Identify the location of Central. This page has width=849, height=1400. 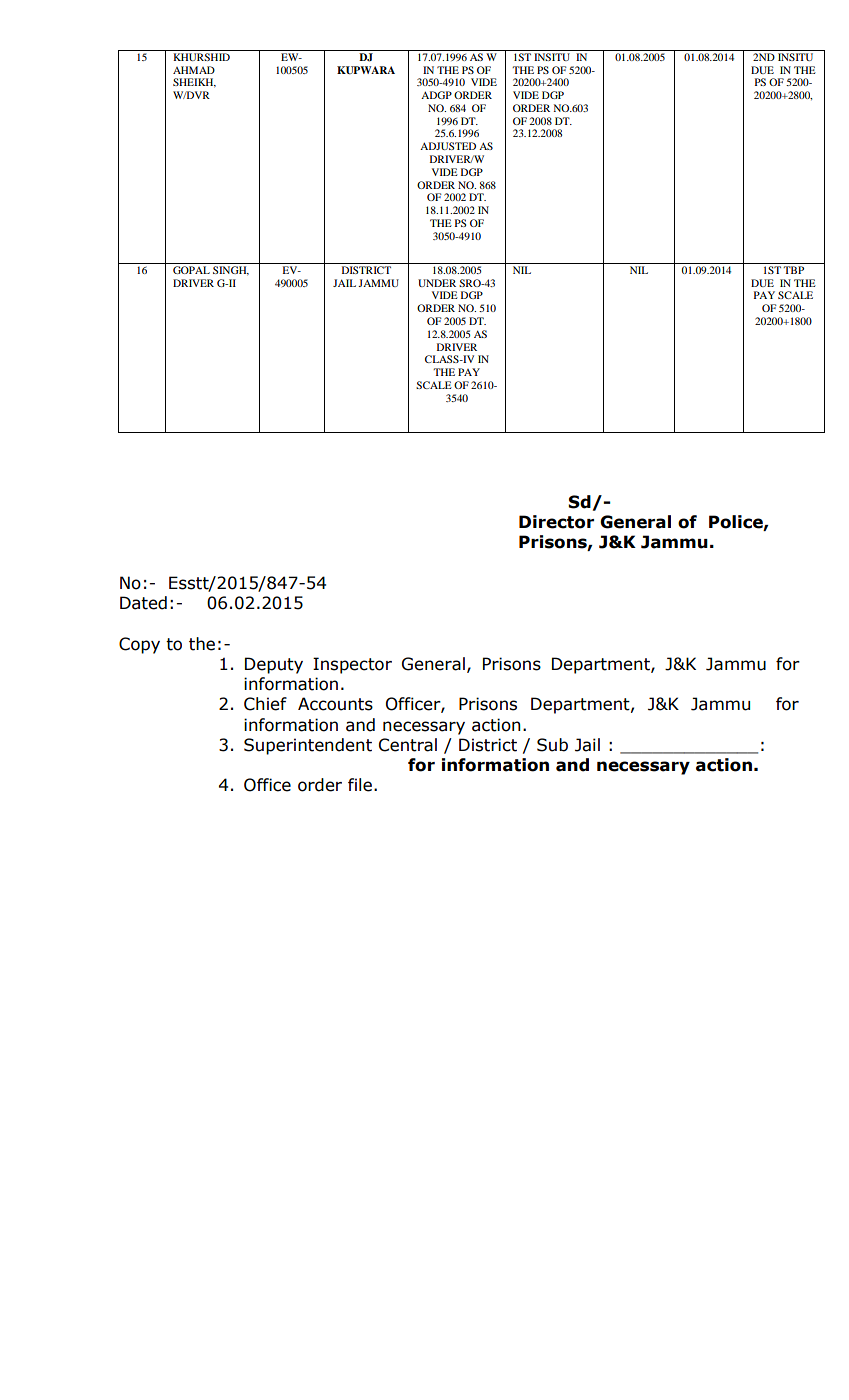
(408, 745).
